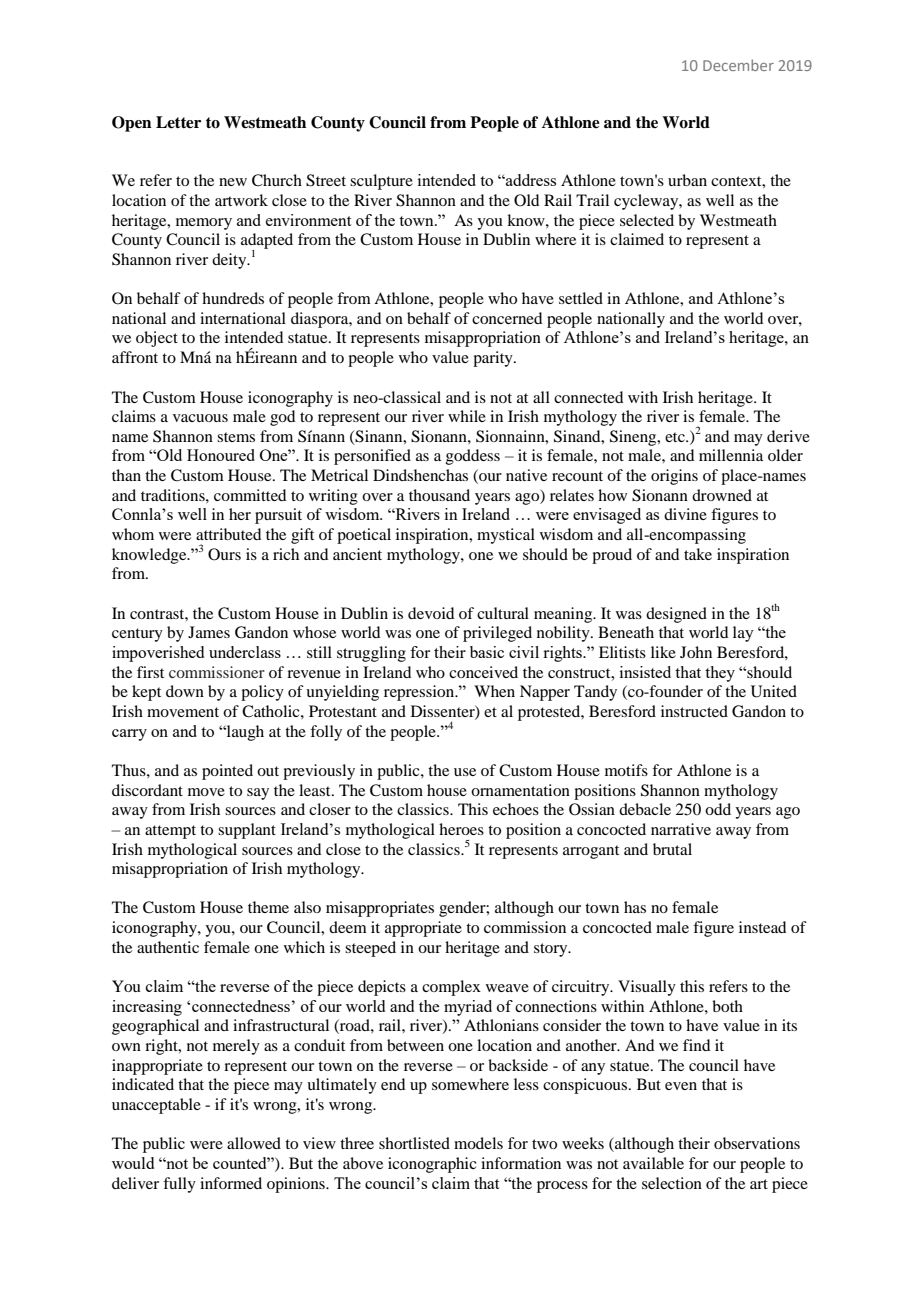 The height and width of the image is (1308, 924). Describe the element at coordinates (731, 455) in the image. I see `millennia` at that location.
